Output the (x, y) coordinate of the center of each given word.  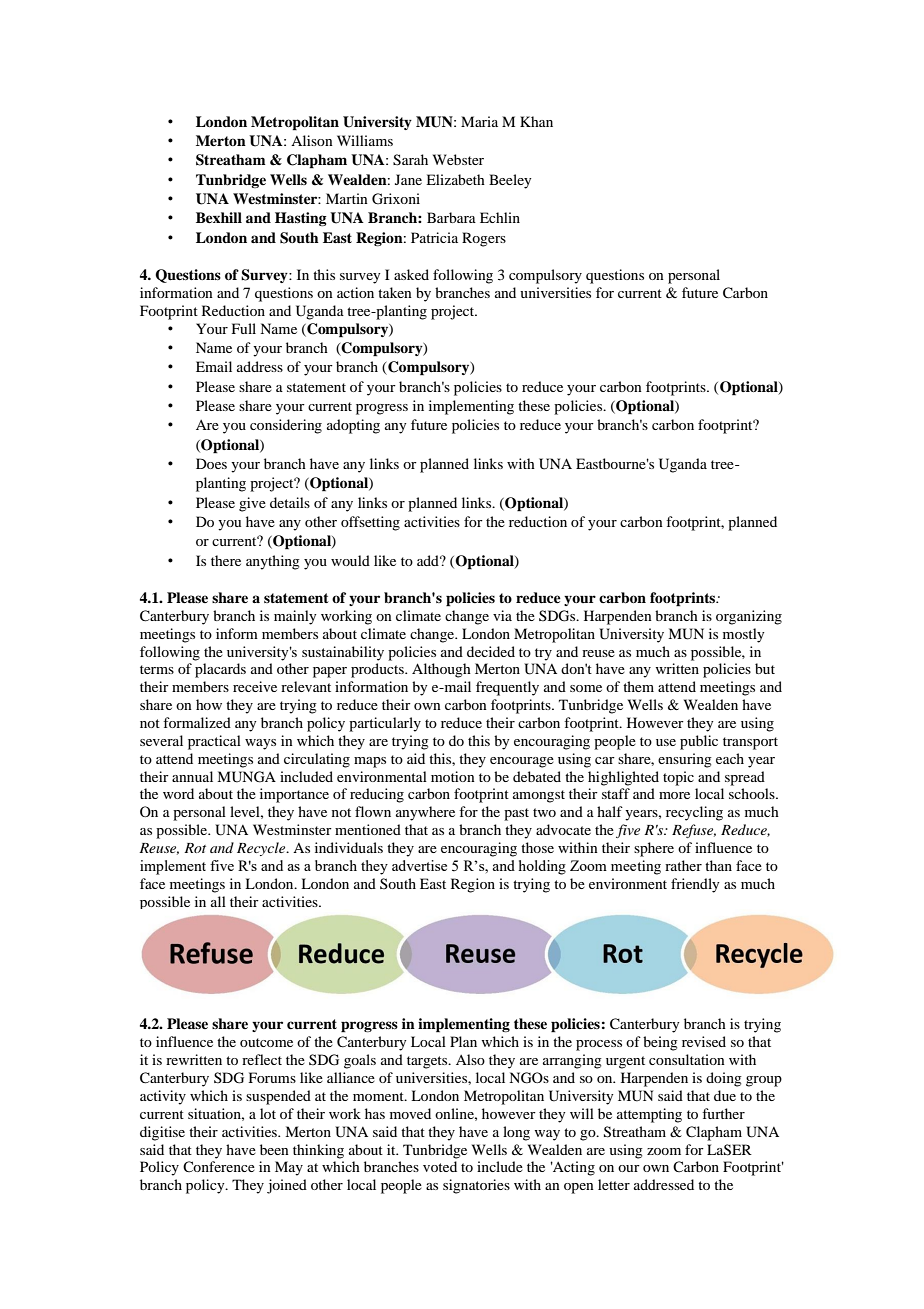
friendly (695, 885)
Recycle (262, 849)
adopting (353, 426)
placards (220, 670)
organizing (749, 617)
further (723, 1113)
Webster (458, 159)
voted (440, 1166)
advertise (419, 865)
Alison (312, 140)
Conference (219, 1166)
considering (286, 426)
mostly (743, 635)
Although (441, 670)
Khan (536, 121)
